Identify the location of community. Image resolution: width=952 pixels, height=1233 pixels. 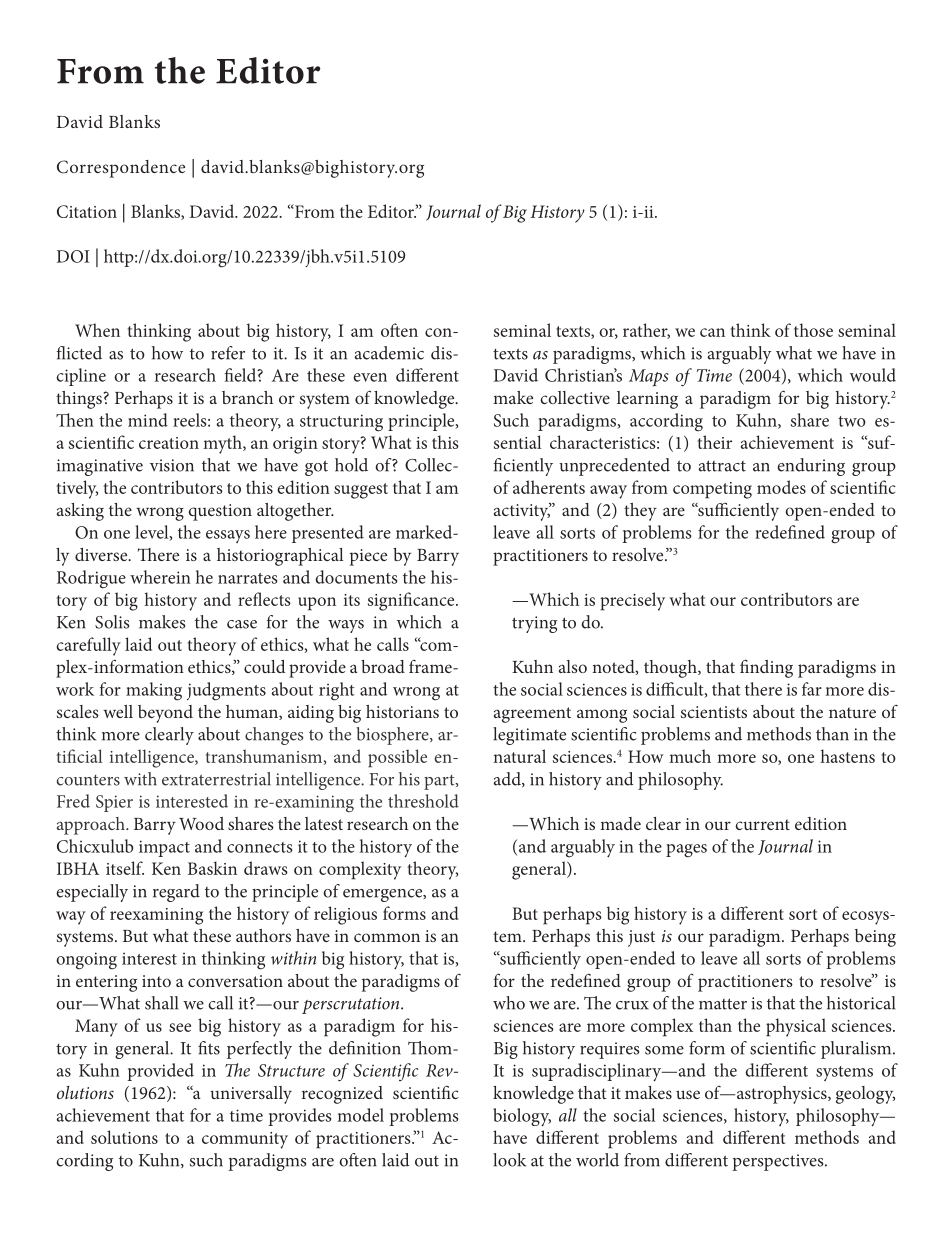
(245, 1140).
